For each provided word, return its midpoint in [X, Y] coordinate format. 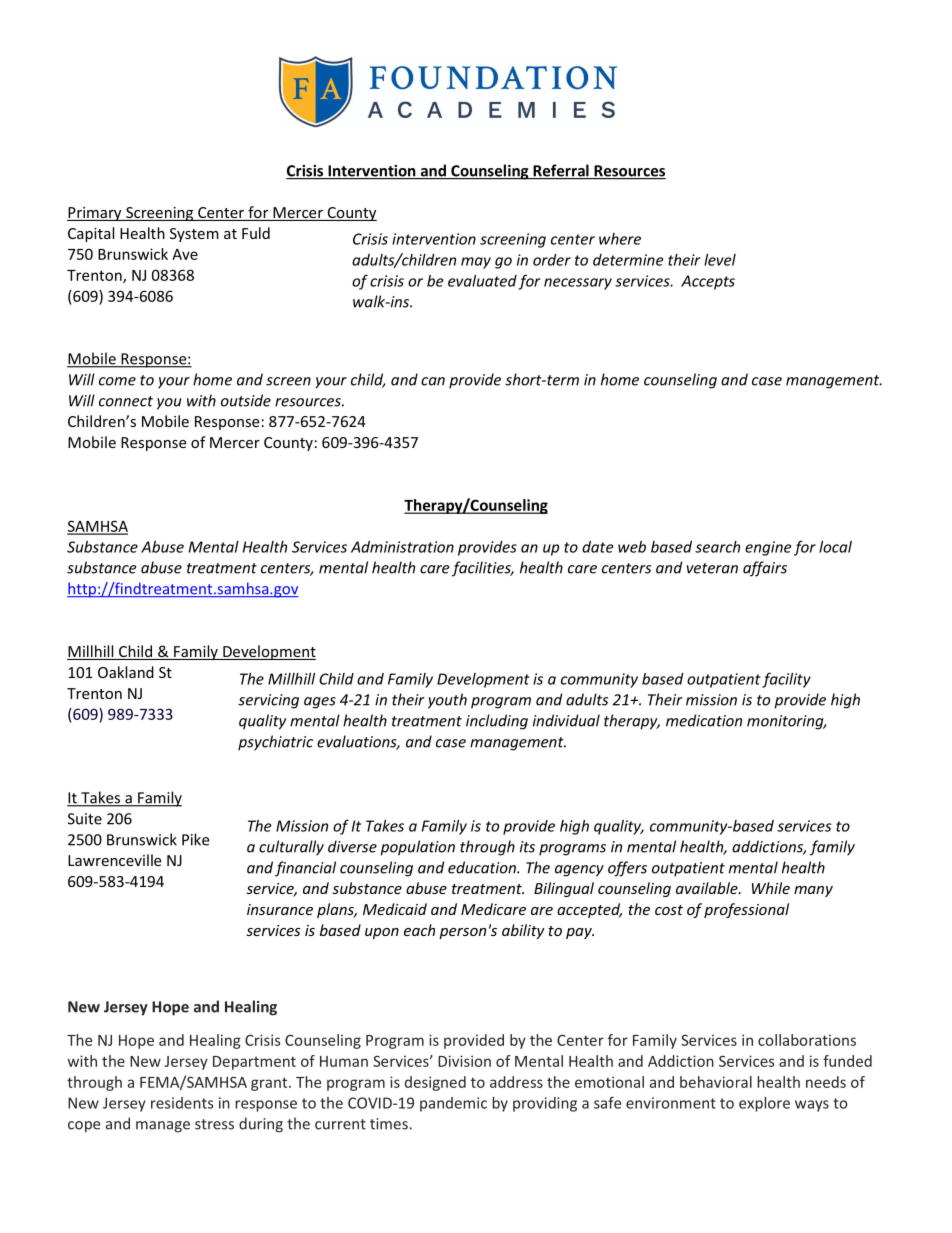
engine [768, 548]
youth [447, 701]
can [433, 381]
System [194, 235]
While [771, 888]
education [483, 867]
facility [786, 680]
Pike [195, 839]
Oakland [126, 672]
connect [126, 401]
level [720, 260]
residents [182, 1103]
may [476, 263]
